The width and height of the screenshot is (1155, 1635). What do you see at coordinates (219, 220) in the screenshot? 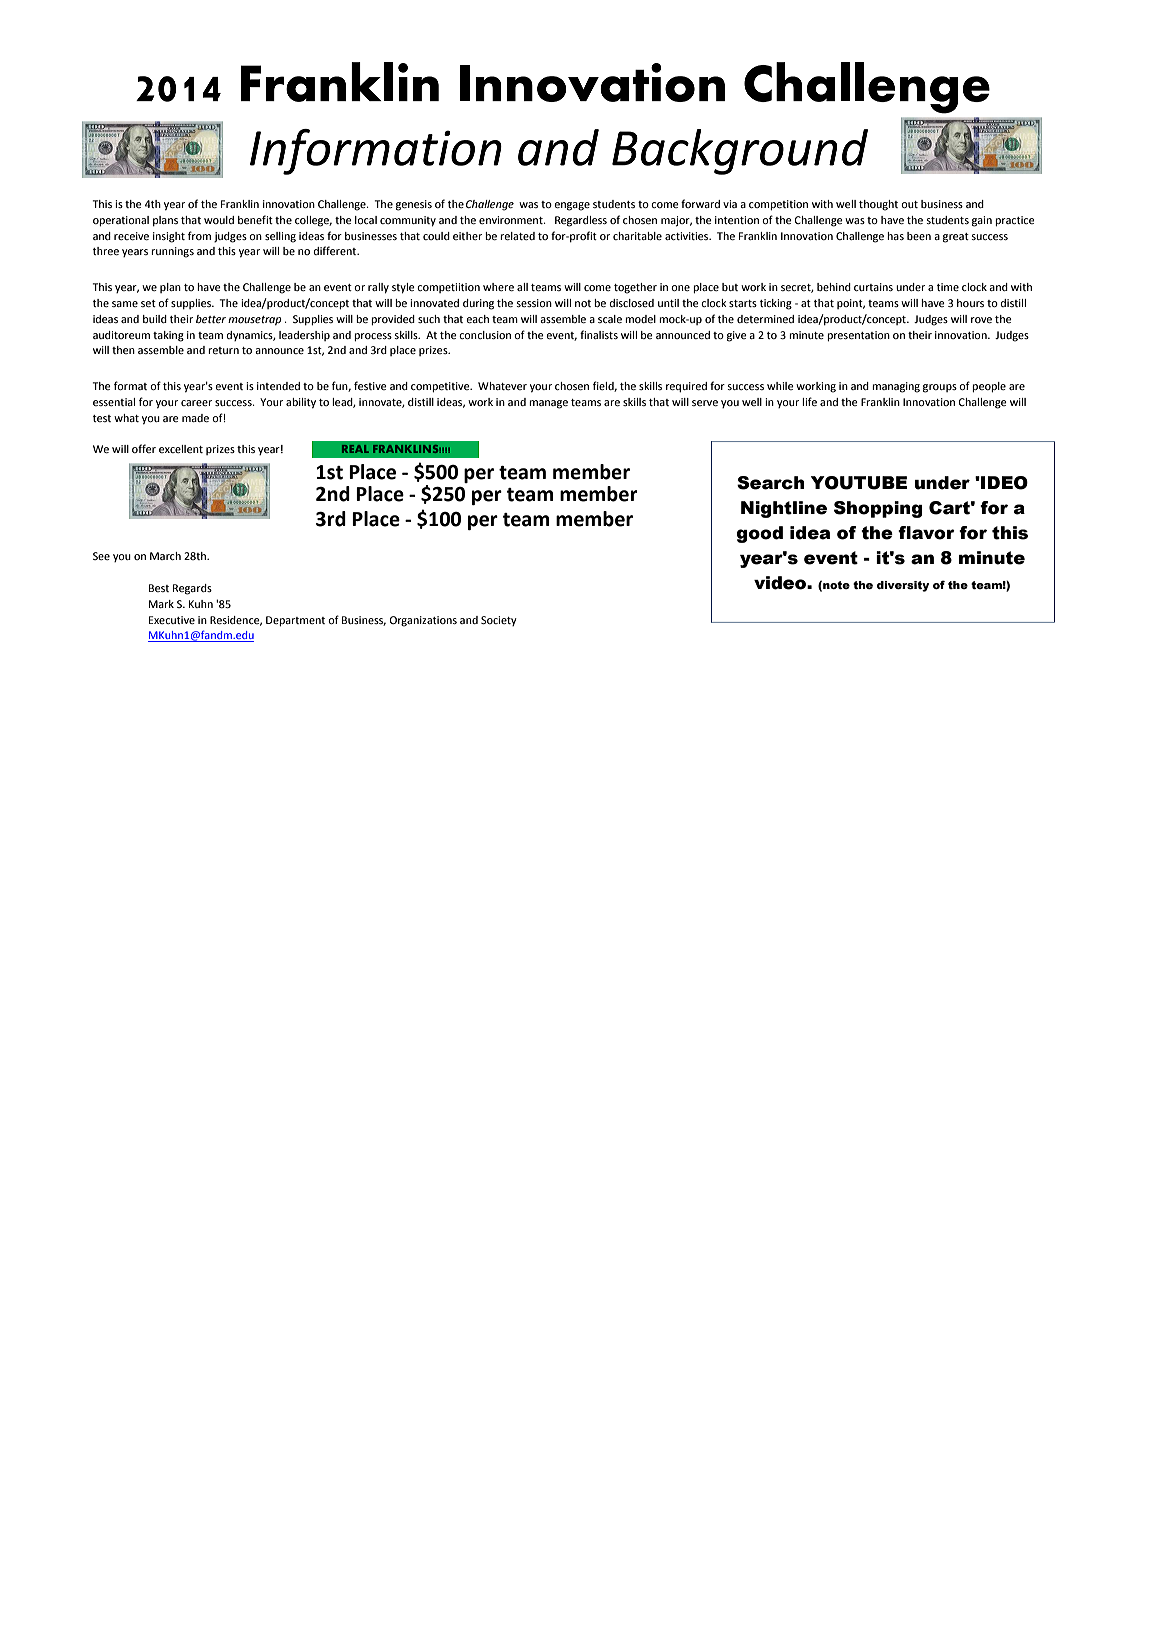
I see `would` at bounding box center [219, 220].
